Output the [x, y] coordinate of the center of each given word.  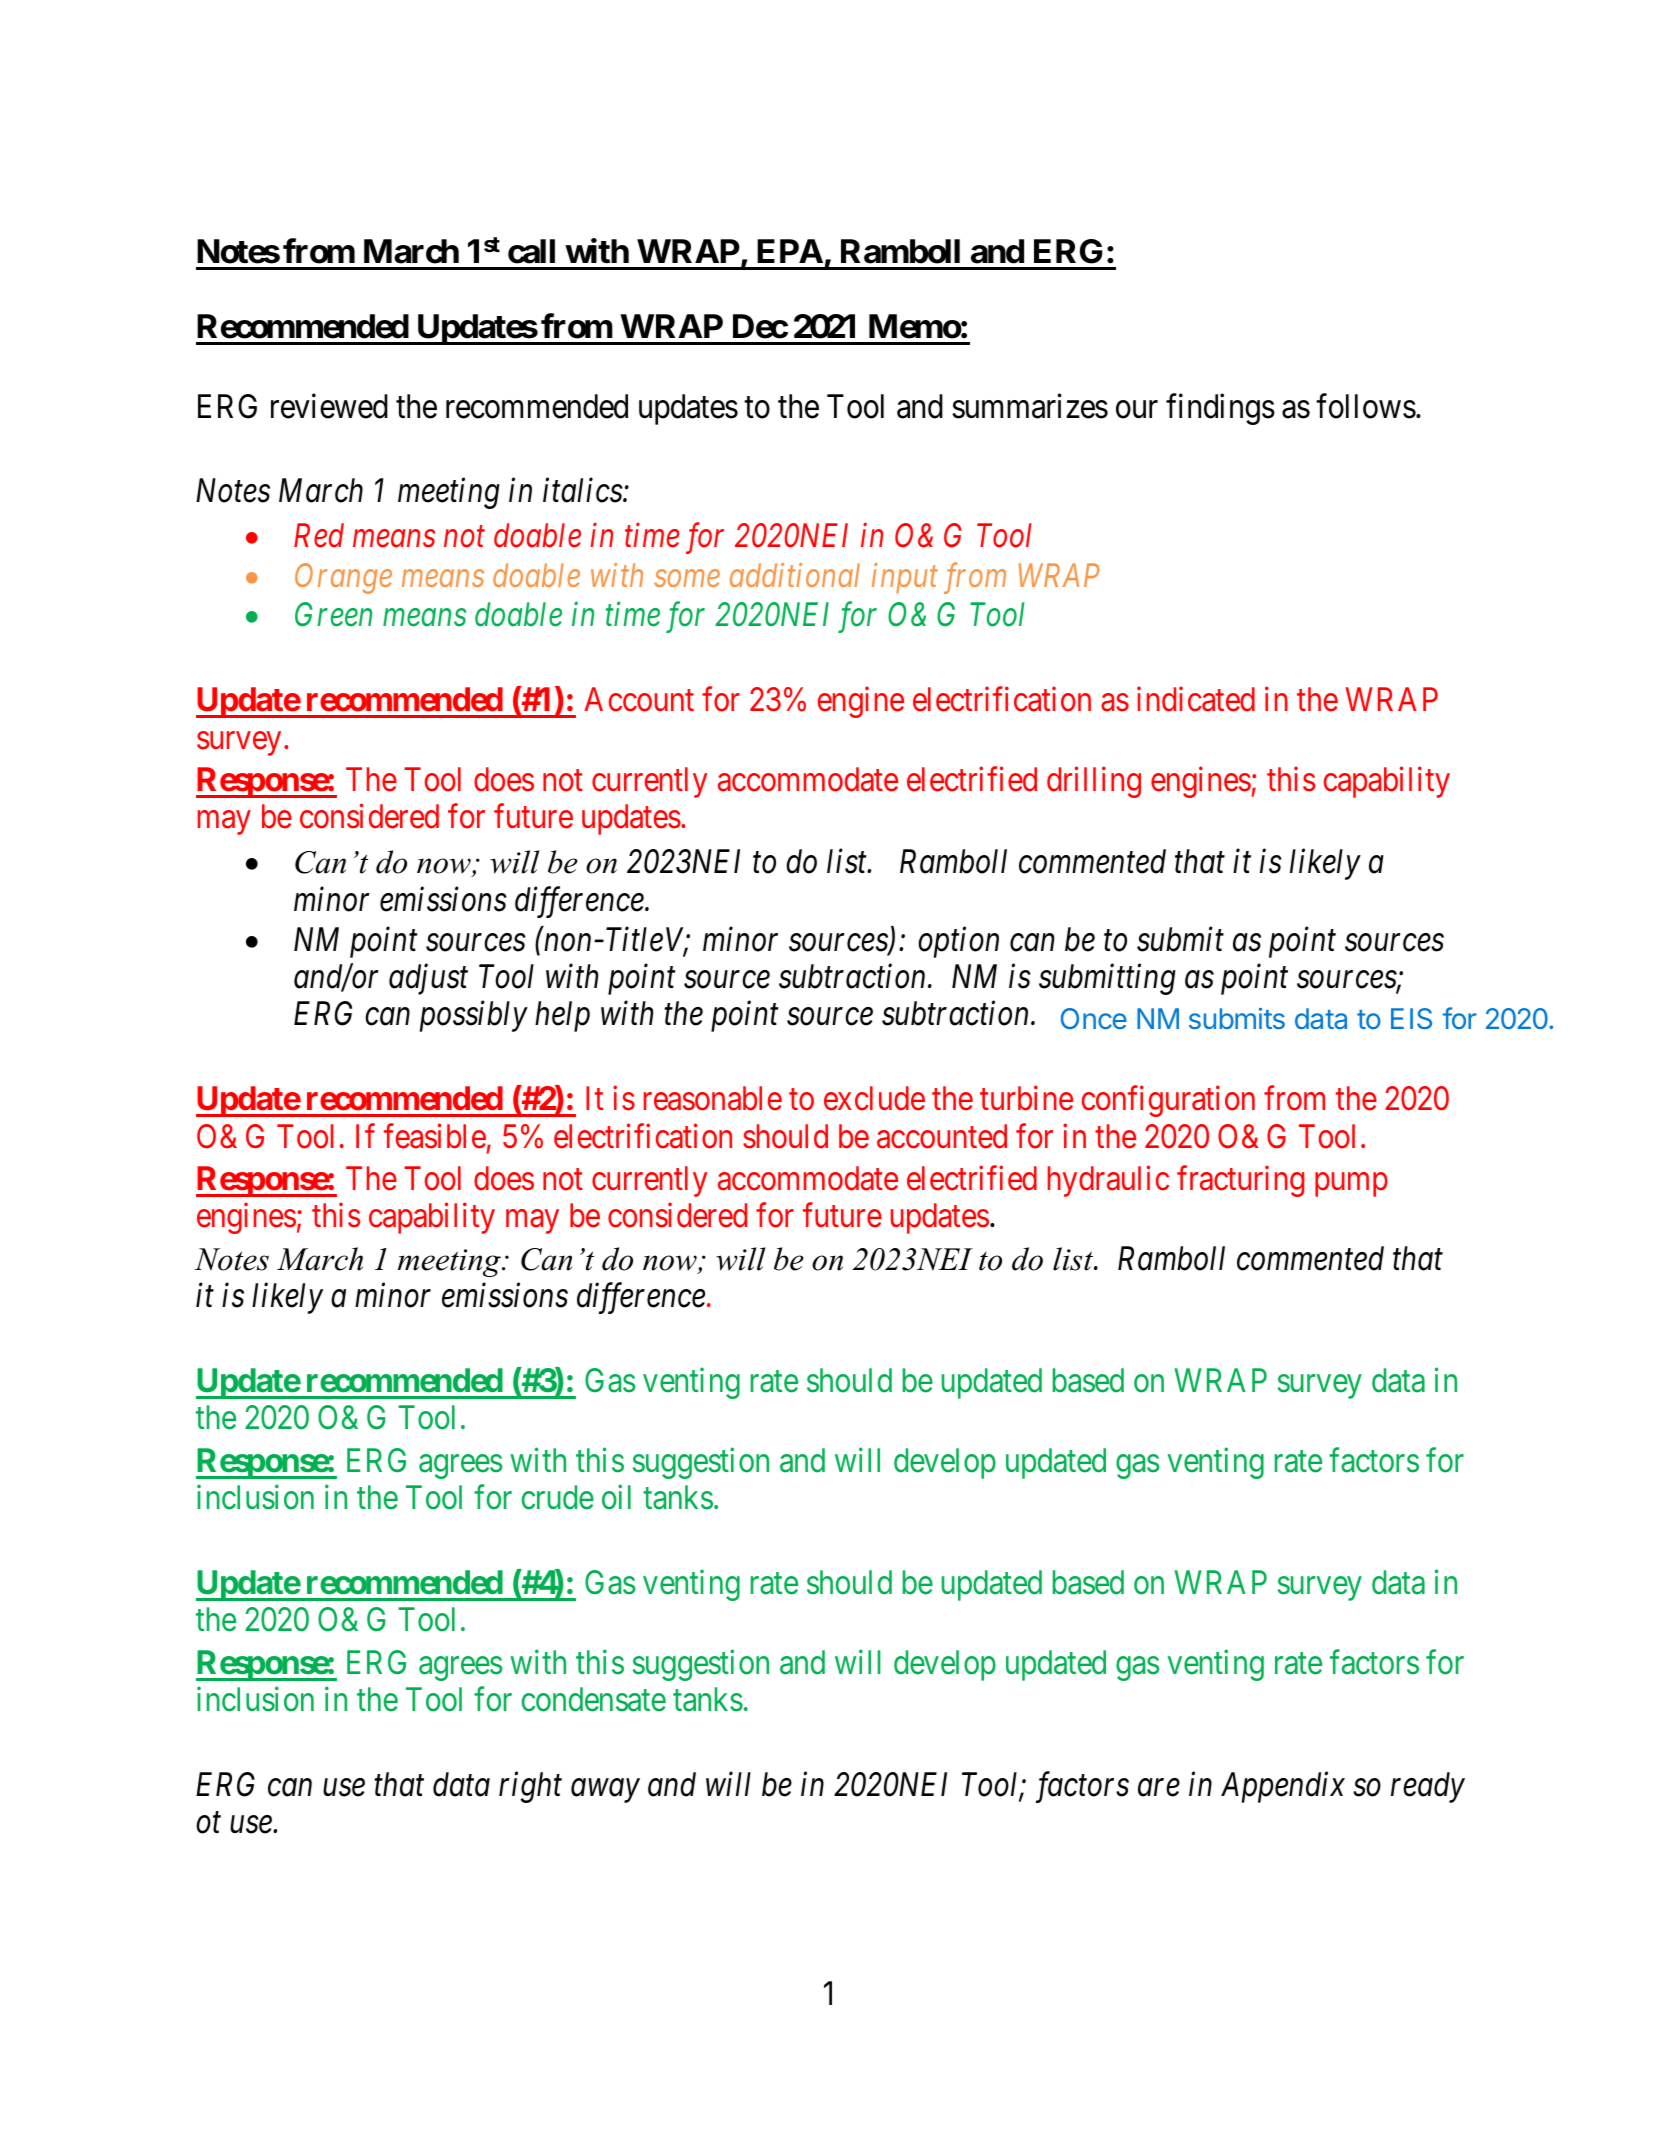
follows [1366, 406]
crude [558, 1497]
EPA [790, 251]
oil [616, 1497]
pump [1351, 1185]
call [531, 251]
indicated [1196, 699]
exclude [874, 1098]
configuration [1168, 1101]
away [605, 1791]
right [530, 1787]
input [905, 578]
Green [333, 615]
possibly [474, 1016]
